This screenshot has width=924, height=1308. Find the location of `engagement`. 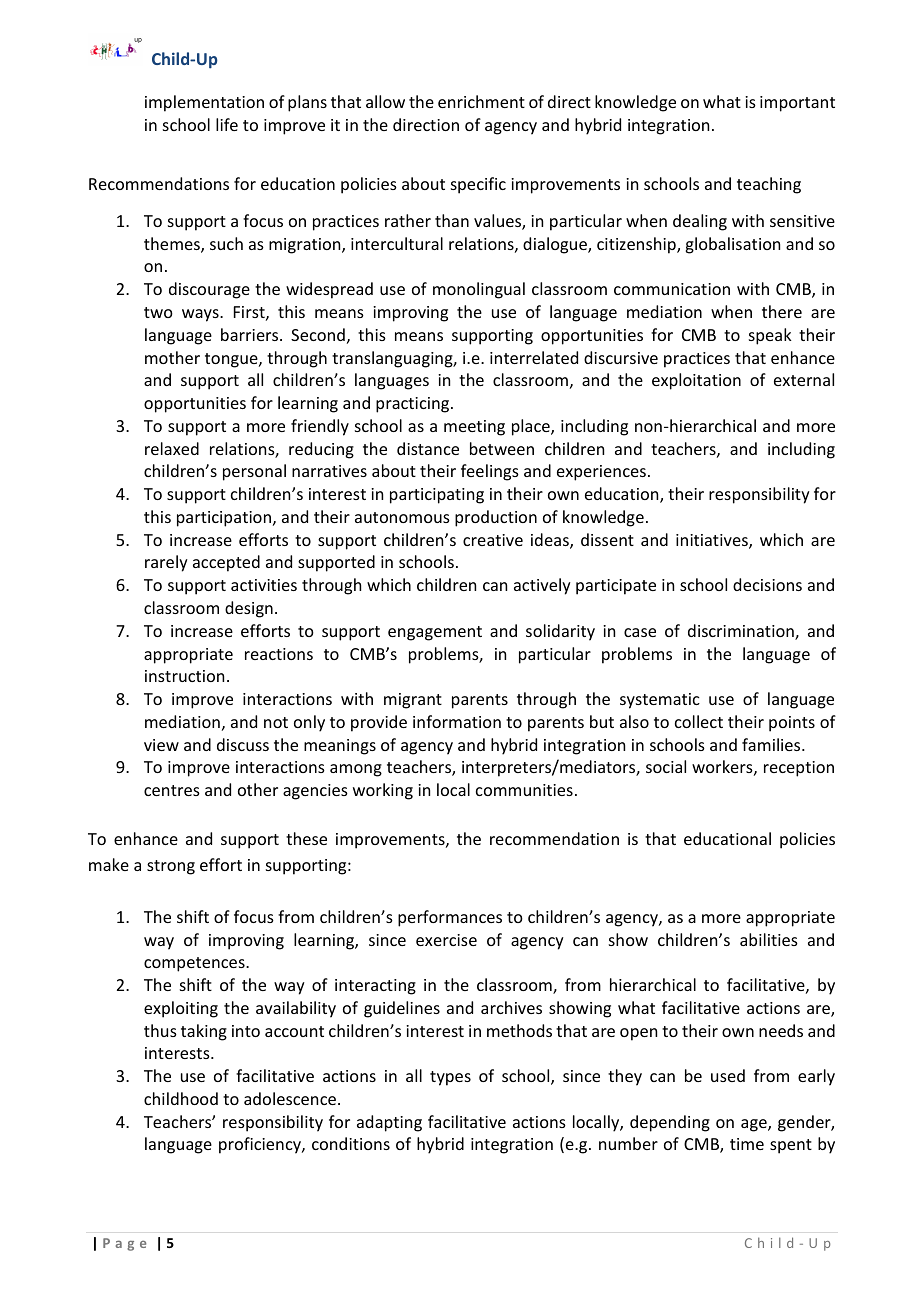

engagement is located at coordinates (435, 633).
